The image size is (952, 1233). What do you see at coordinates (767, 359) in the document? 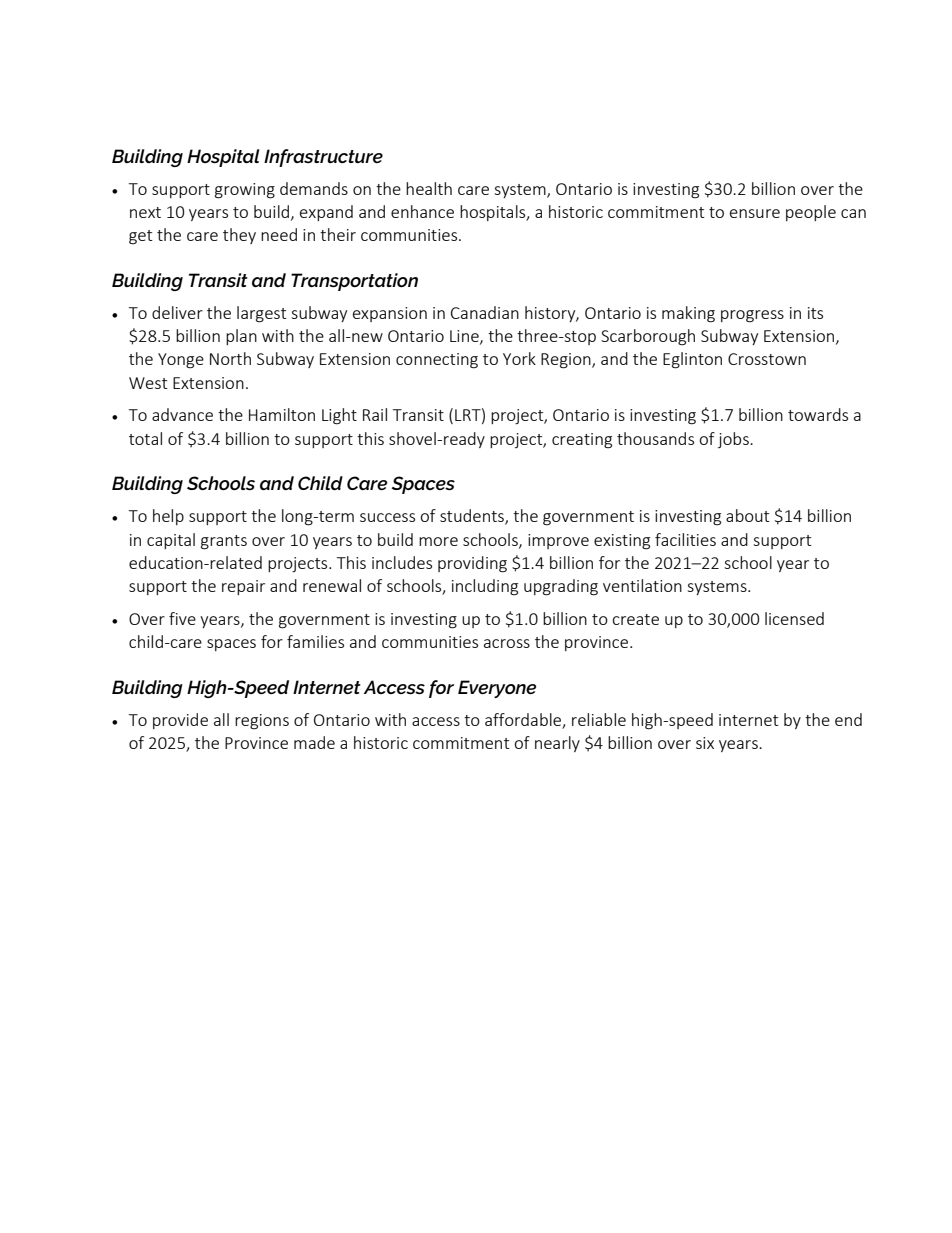
I see `Crosstown` at bounding box center [767, 359].
